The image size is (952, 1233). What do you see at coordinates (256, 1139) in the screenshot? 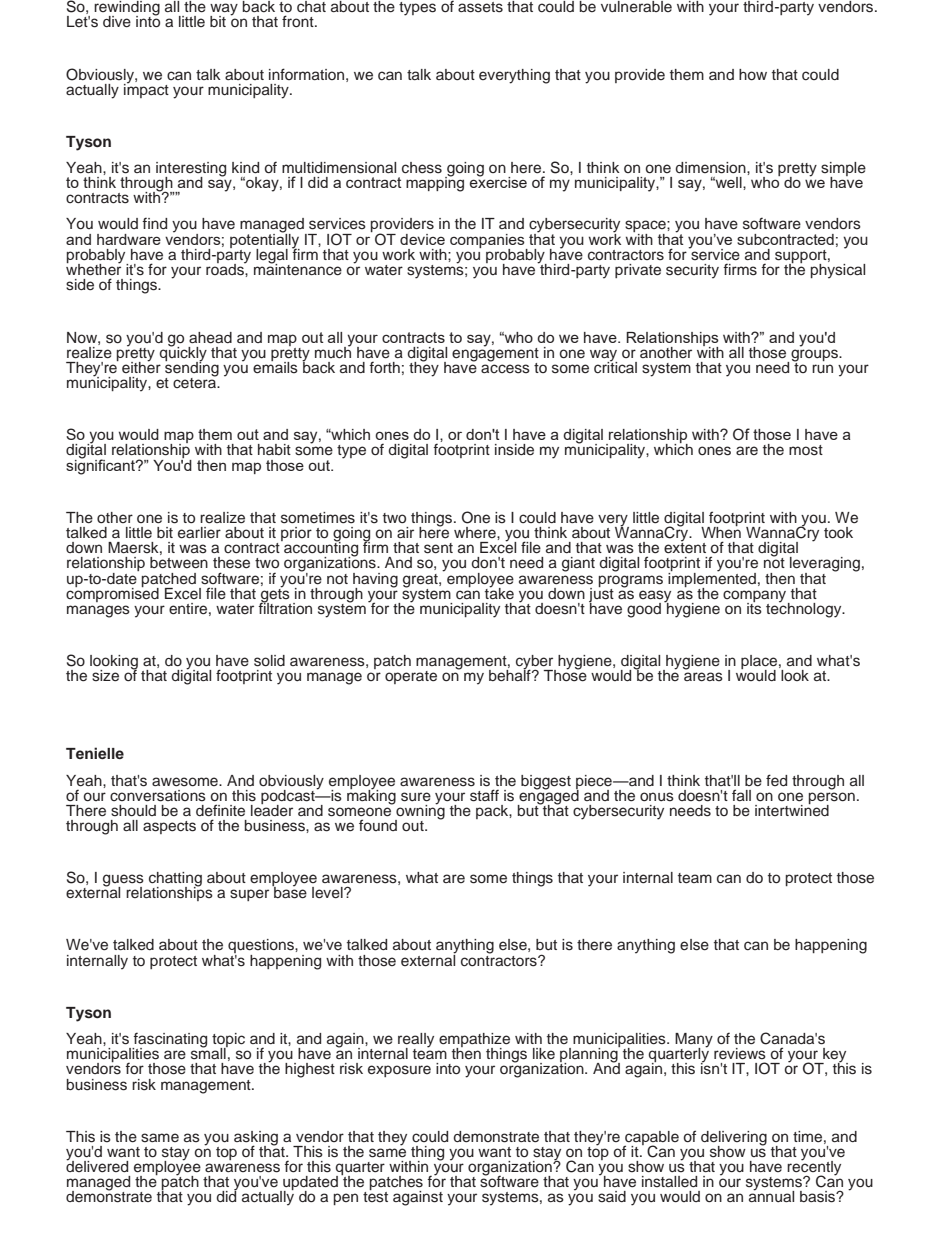
I see `asking` at bounding box center [256, 1139].
